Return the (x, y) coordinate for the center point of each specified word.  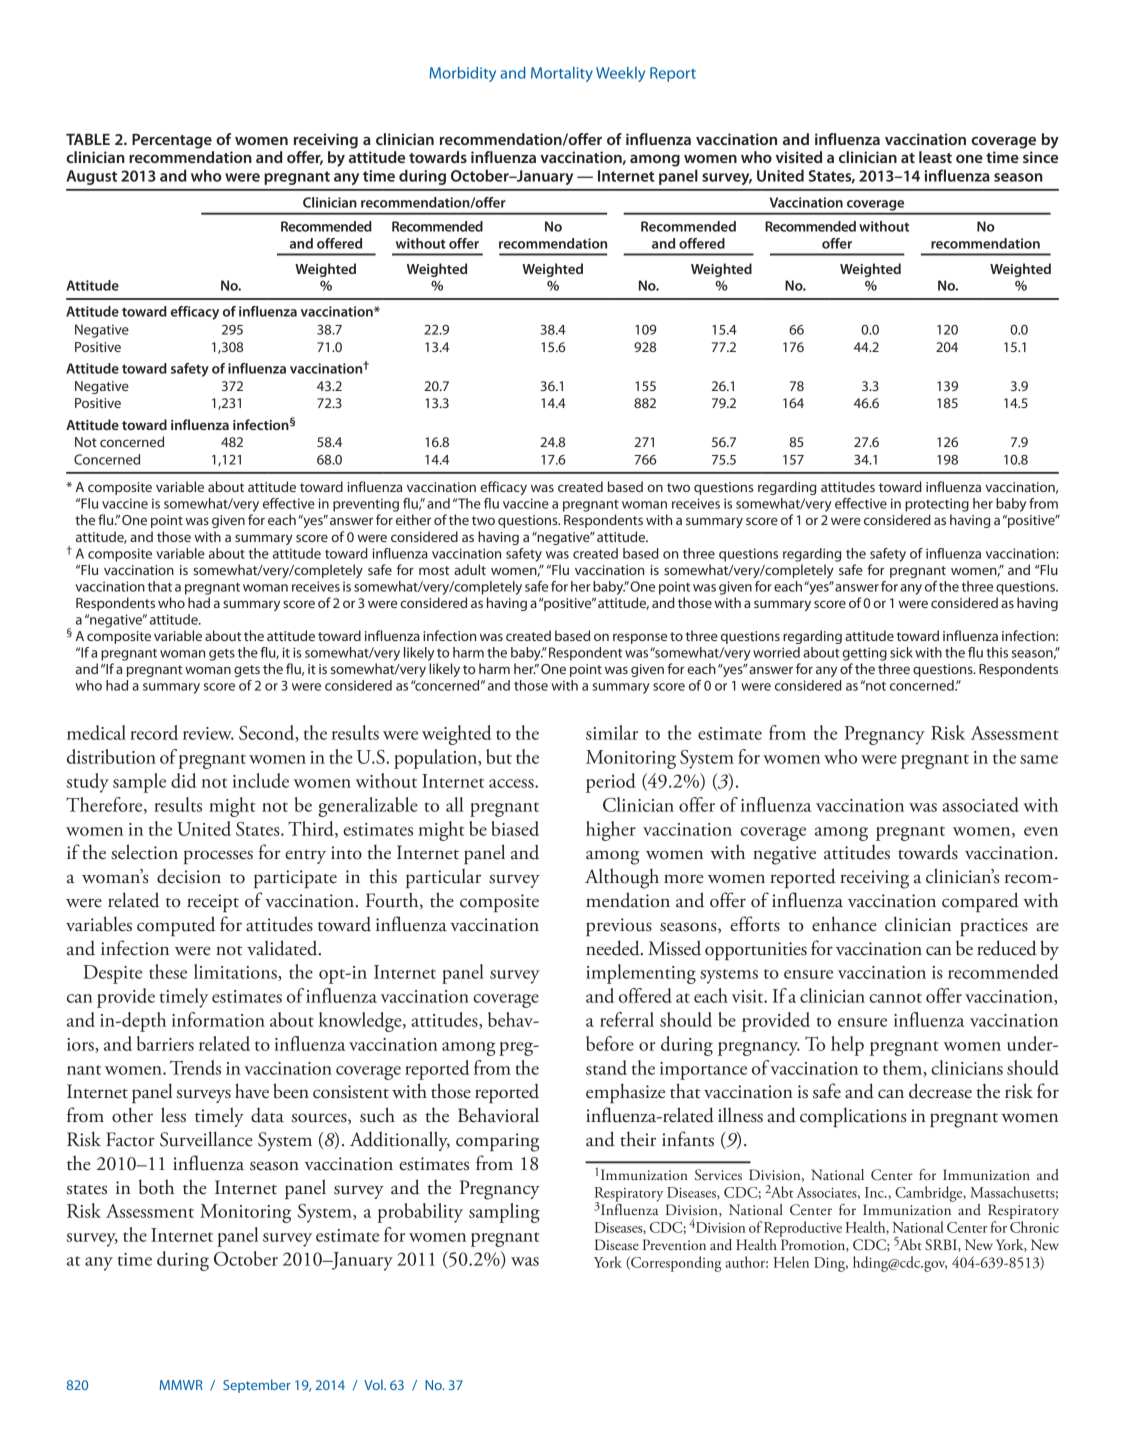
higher (611, 831)
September (257, 1386)
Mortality (562, 74)
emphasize (625, 1093)
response (640, 638)
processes (218, 857)
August (92, 177)
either (413, 519)
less (173, 1115)
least (935, 157)
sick (901, 652)
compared (980, 902)
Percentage (172, 141)
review (208, 733)
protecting (937, 505)
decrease (940, 1091)
